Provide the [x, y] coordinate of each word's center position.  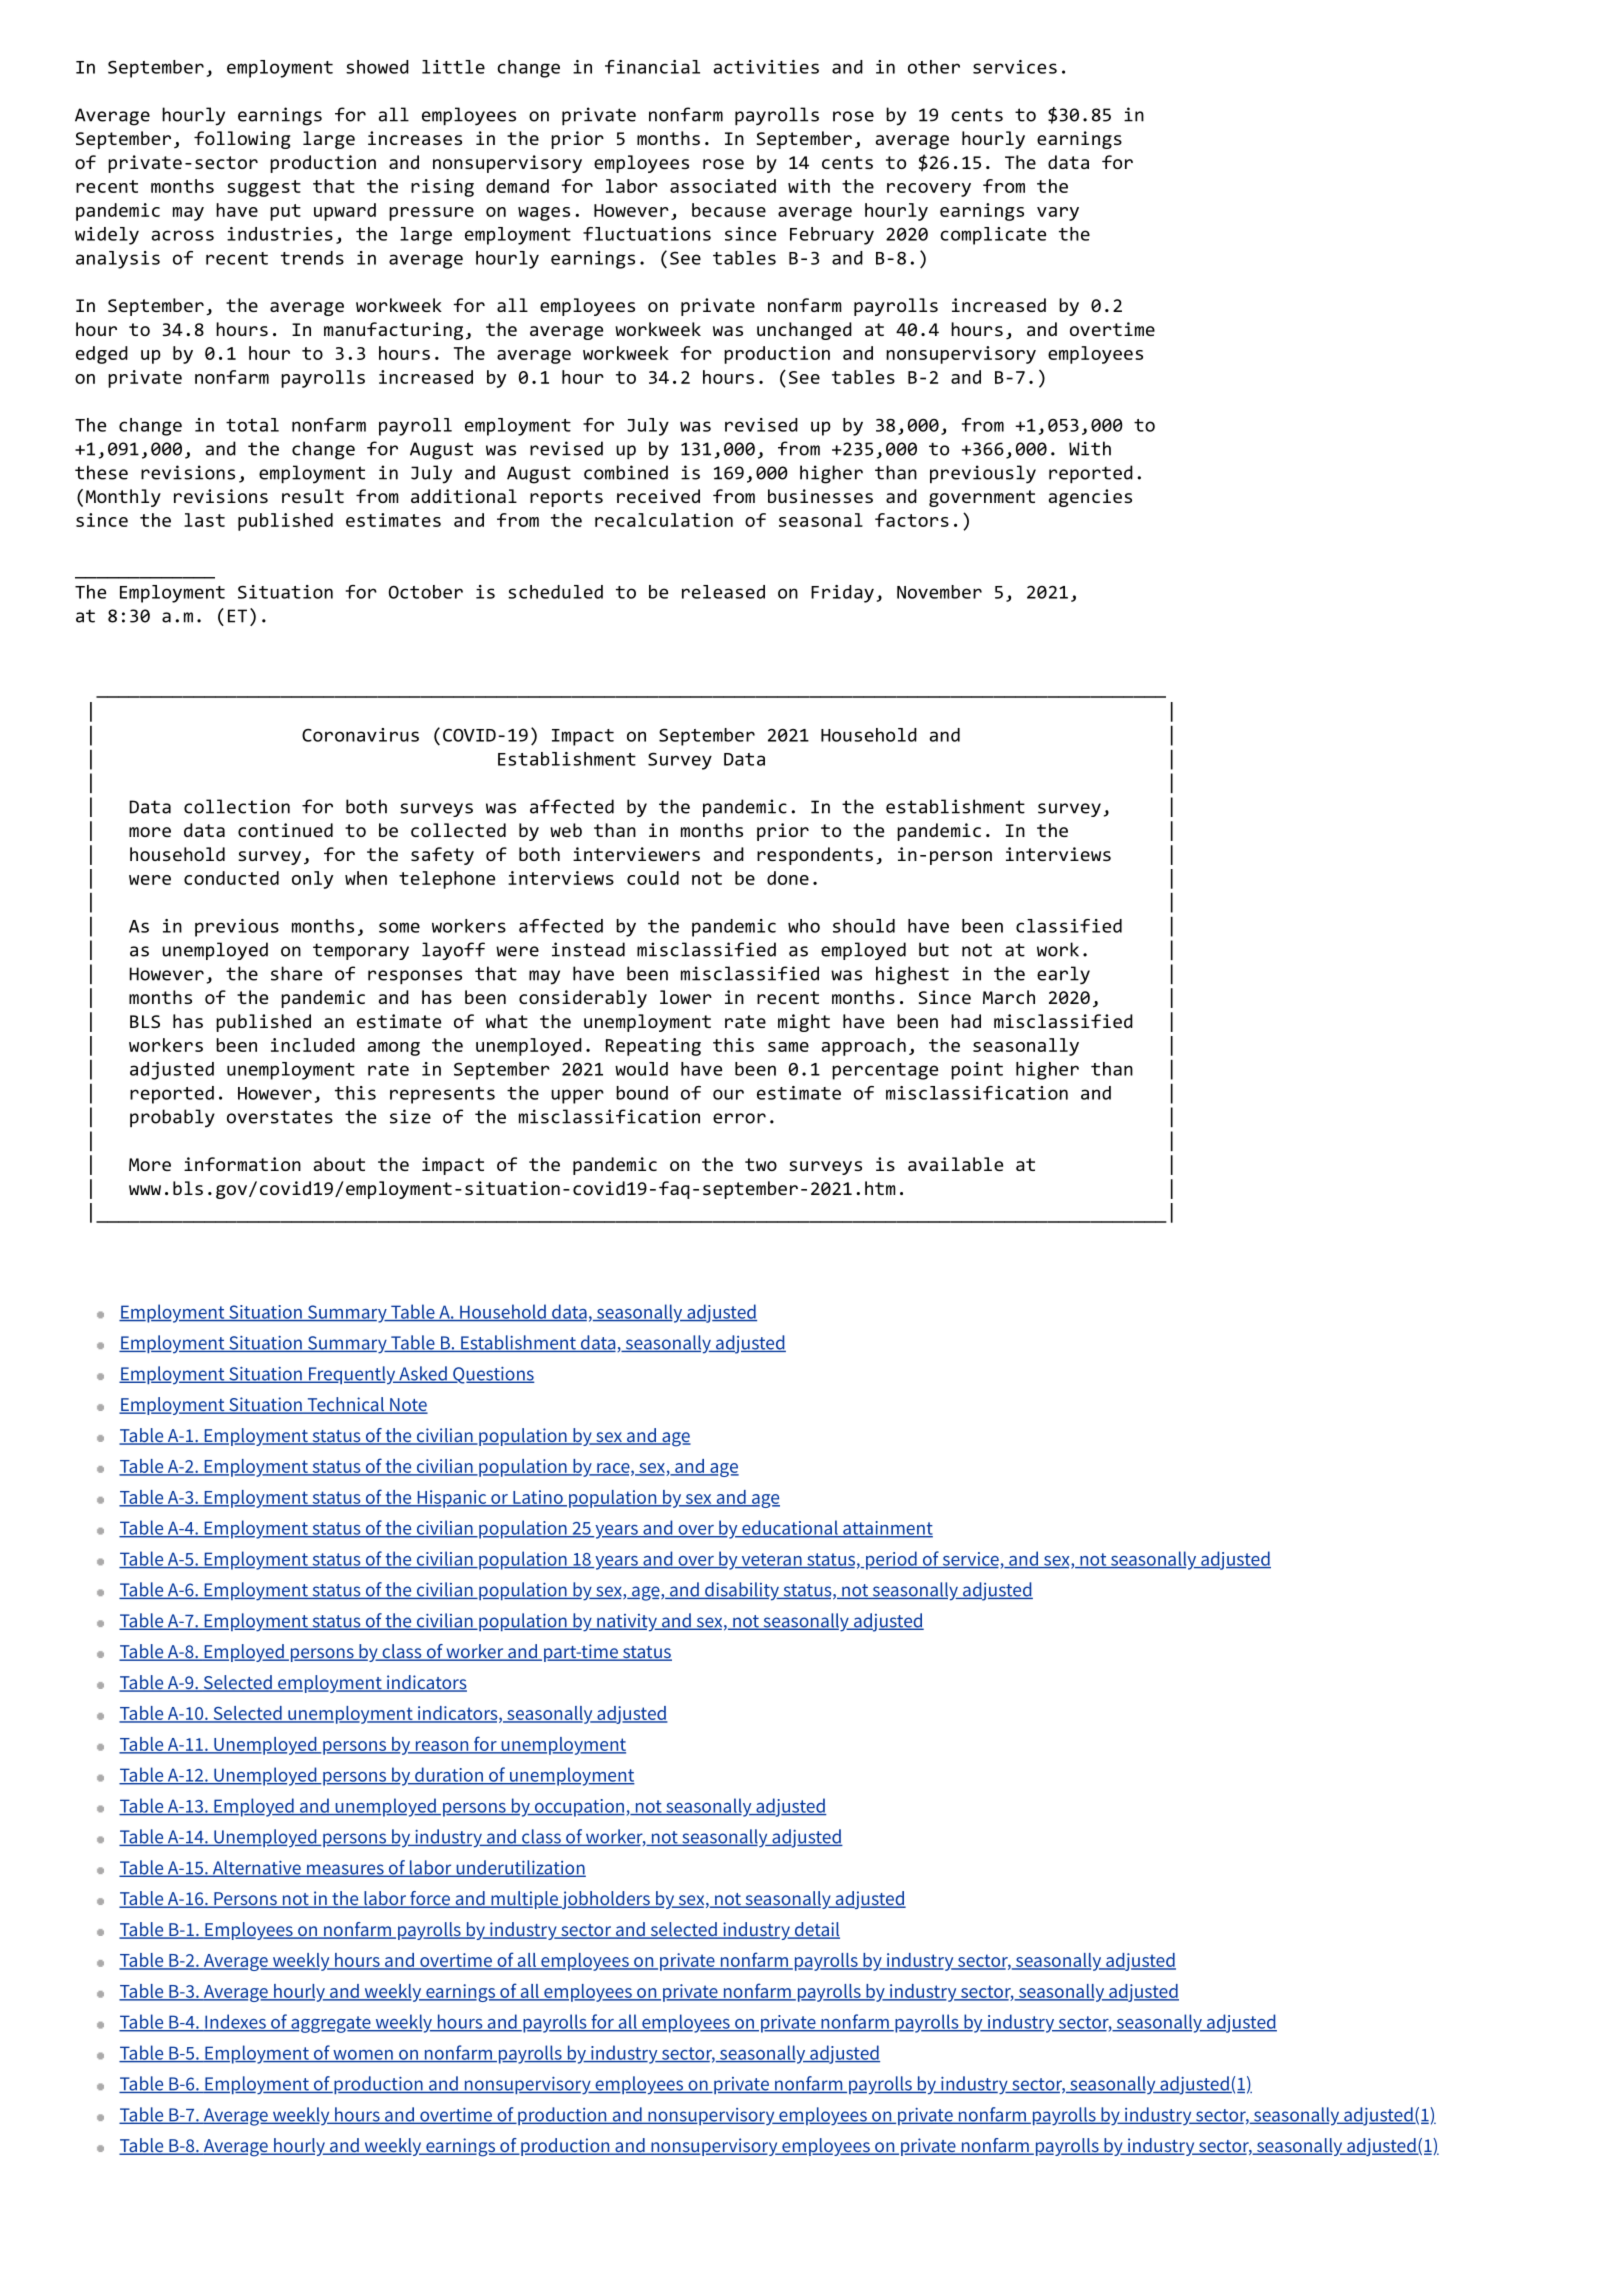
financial [652, 67]
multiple [524, 1900]
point [977, 1071]
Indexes [235, 2022]
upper [577, 1096]
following [242, 140]
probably [172, 1118]
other [934, 67]
